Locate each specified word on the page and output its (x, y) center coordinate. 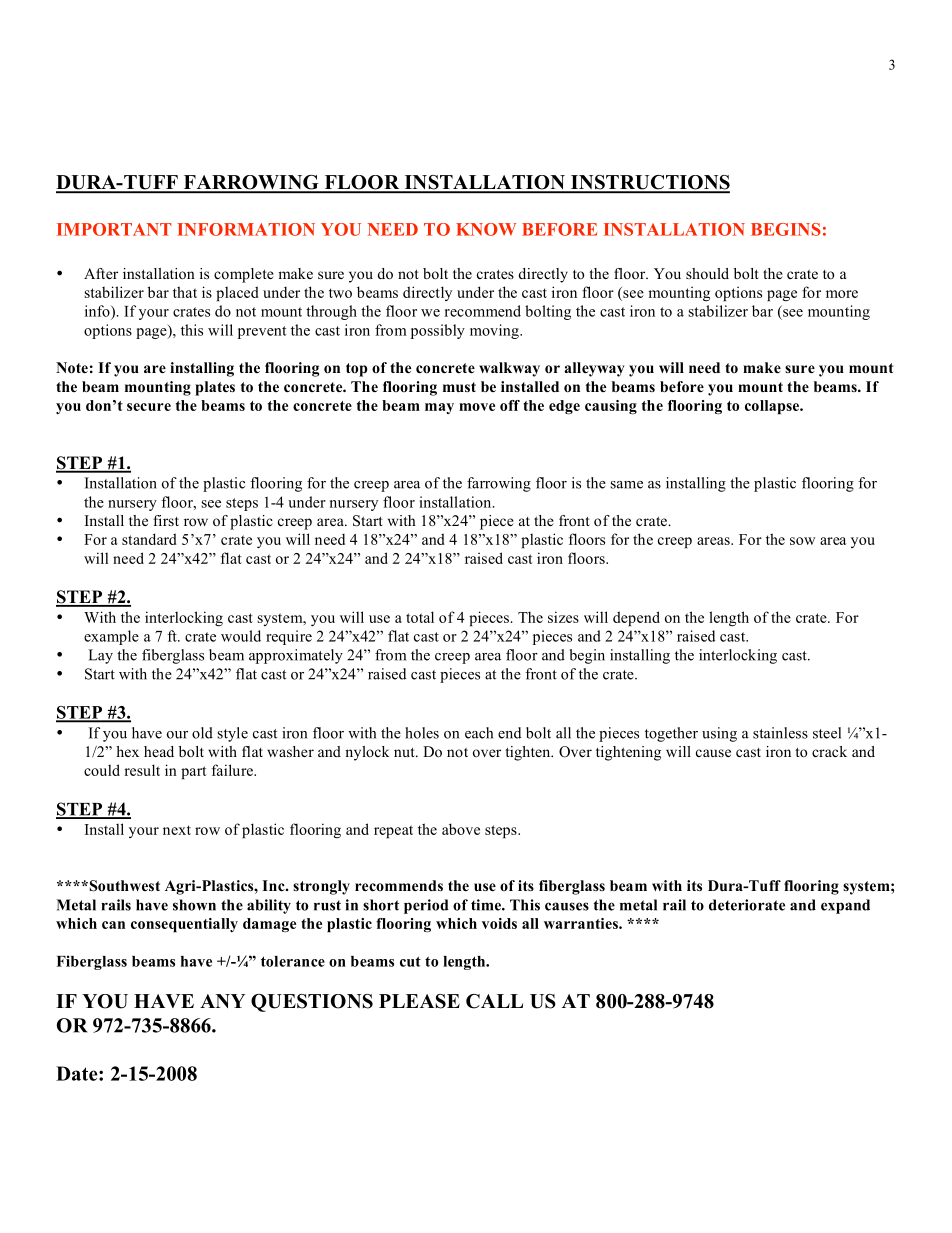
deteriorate (747, 905)
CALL (494, 1001)
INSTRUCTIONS (649, 183)
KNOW (486, 229)
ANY (222, 1001)
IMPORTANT (114, 229)
